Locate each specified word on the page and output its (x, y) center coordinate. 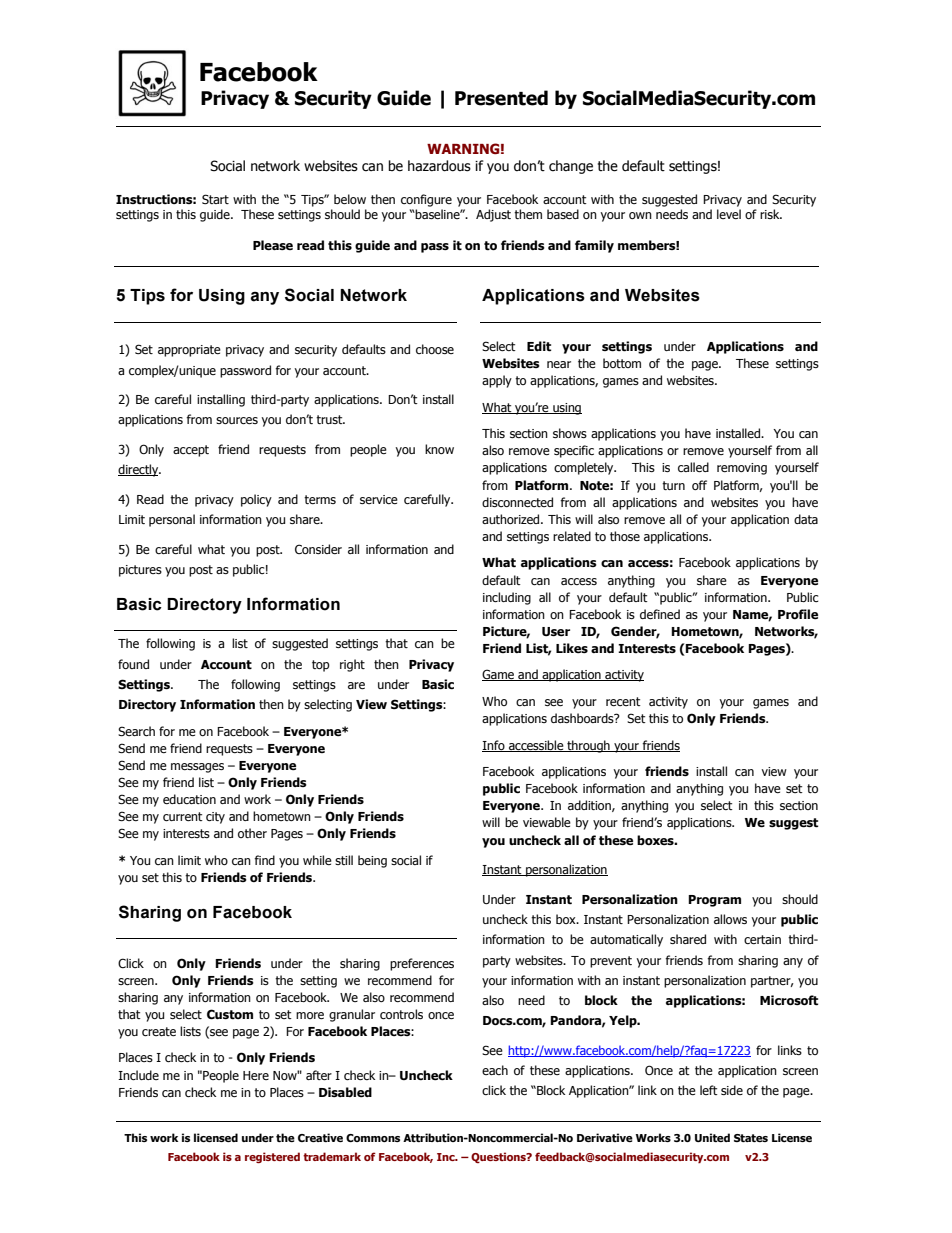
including (507, 598)
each (495, 1070)
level (729, 214)
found (133, 664)
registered (272, 1157)
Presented (501, 98)
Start (215, 199)
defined (660, 614)
